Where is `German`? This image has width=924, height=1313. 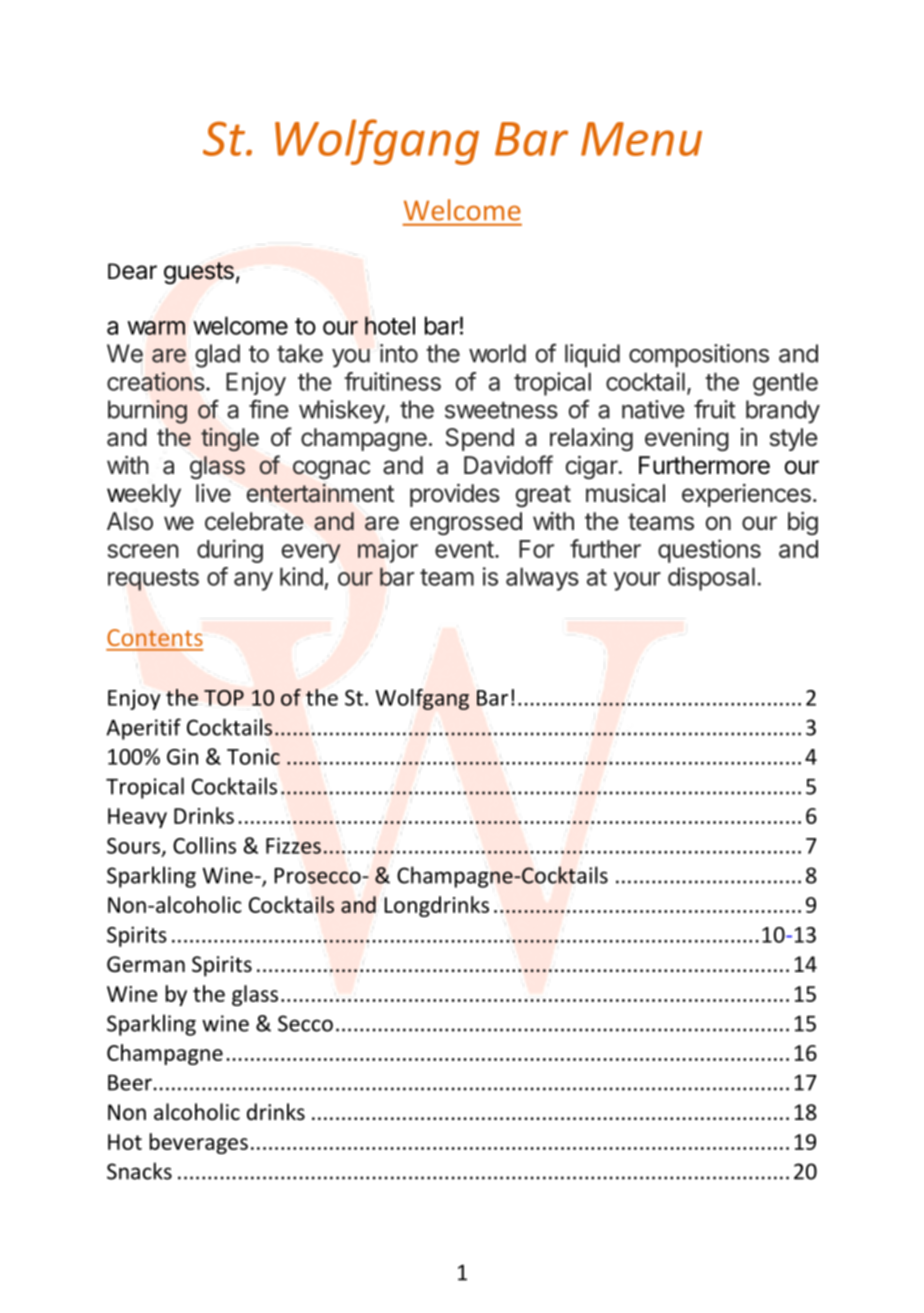
German is located at coordinates (146, 964).
